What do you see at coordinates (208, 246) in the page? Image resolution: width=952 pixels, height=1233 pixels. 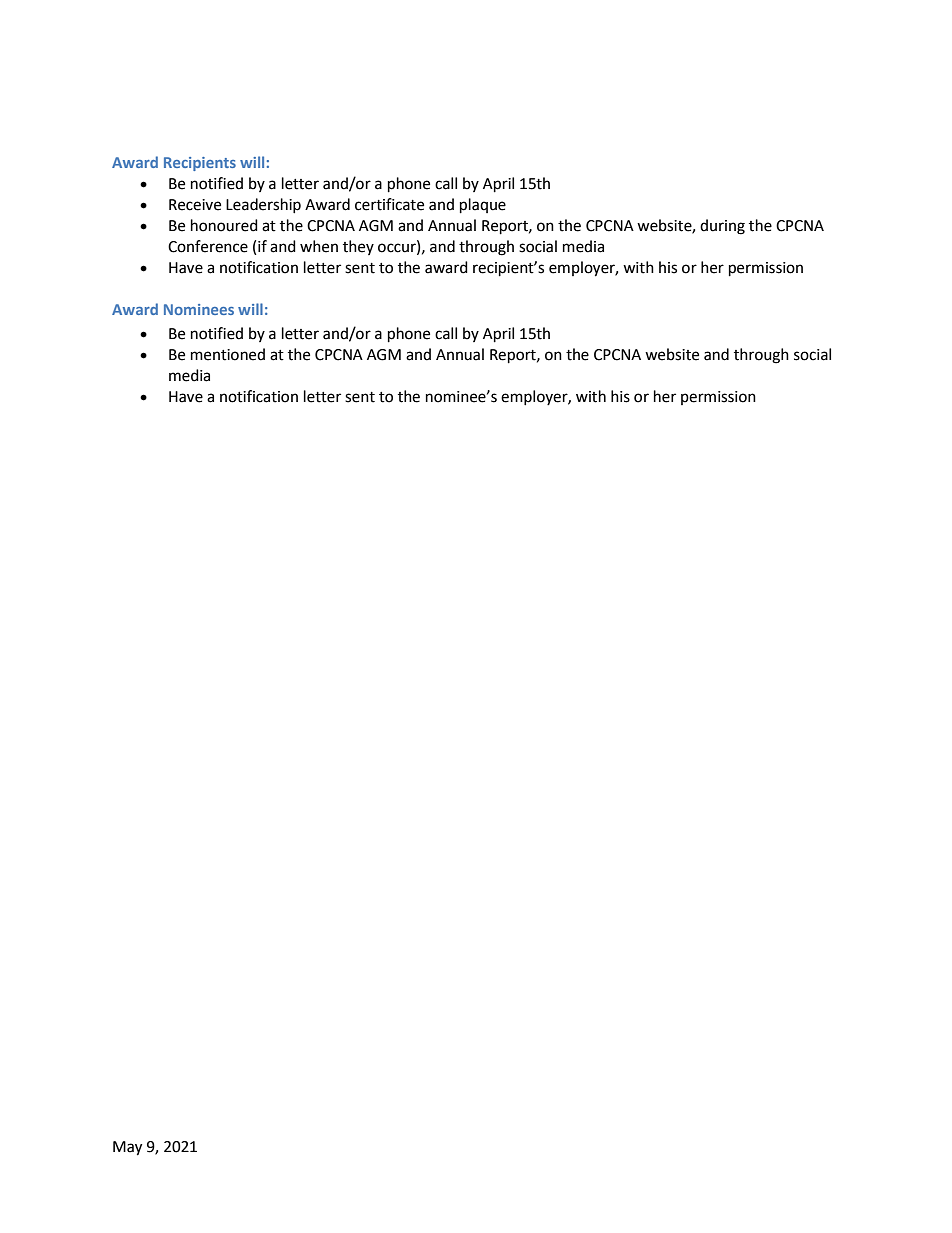 I see `Conference` at bounding box center [208, 246].
